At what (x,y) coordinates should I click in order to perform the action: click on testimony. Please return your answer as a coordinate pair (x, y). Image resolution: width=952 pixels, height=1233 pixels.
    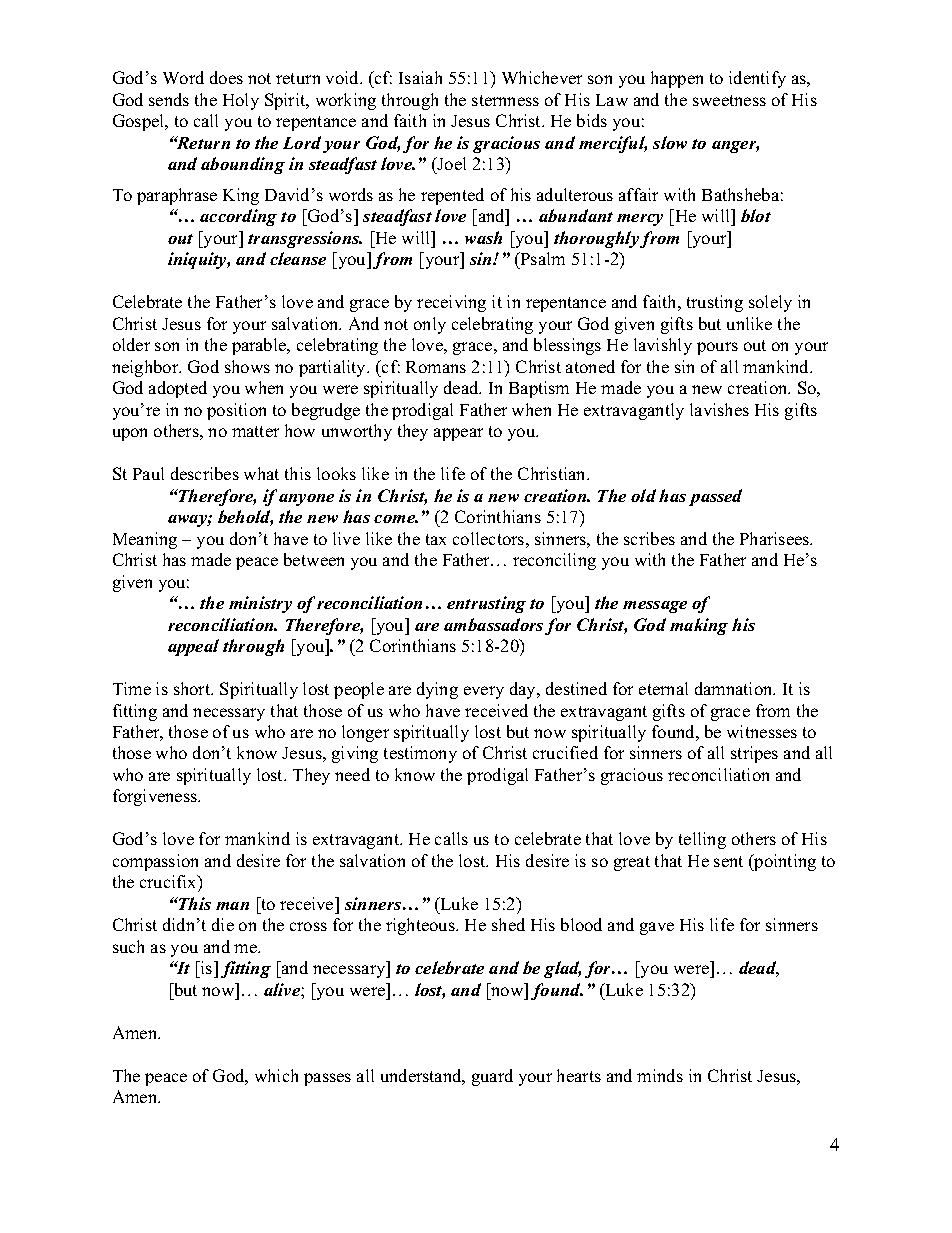
    Looking at the image, I should click on (420, 754).
